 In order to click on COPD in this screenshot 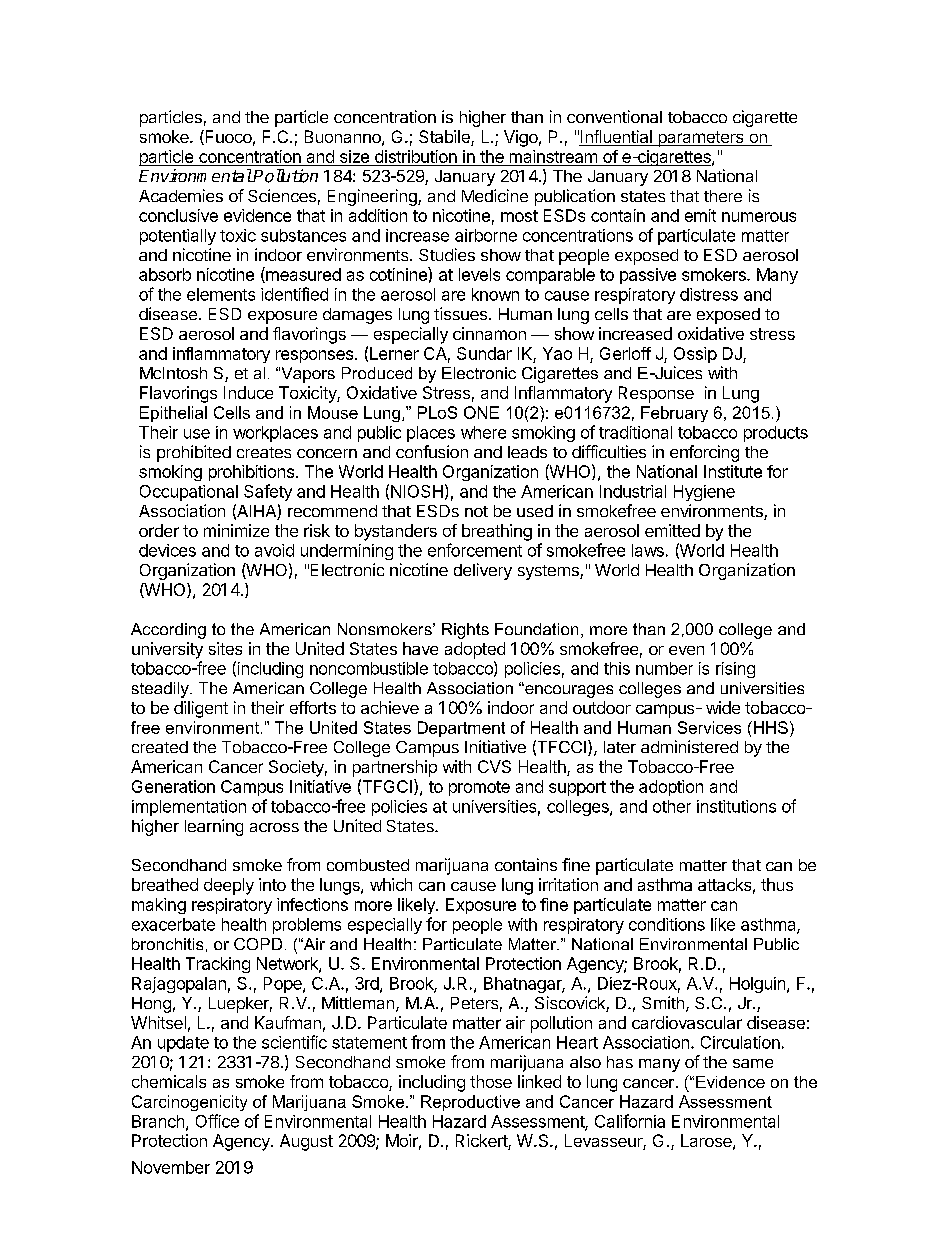, I will do `click(258, 944)`.
